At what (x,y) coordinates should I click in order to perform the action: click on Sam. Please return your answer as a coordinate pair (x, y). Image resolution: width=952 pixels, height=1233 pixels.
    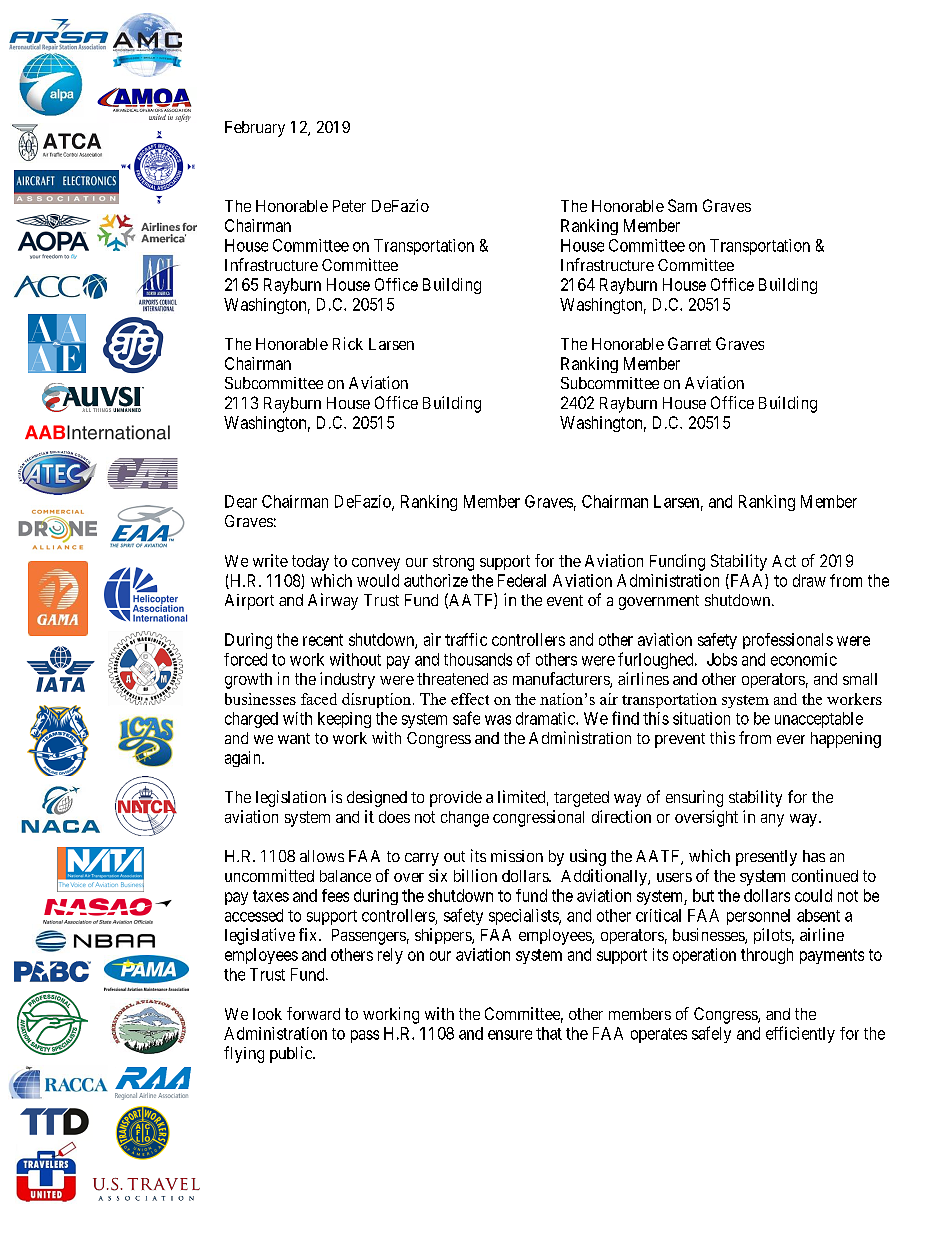
    Looking at the image, I should click on (682, 205).
